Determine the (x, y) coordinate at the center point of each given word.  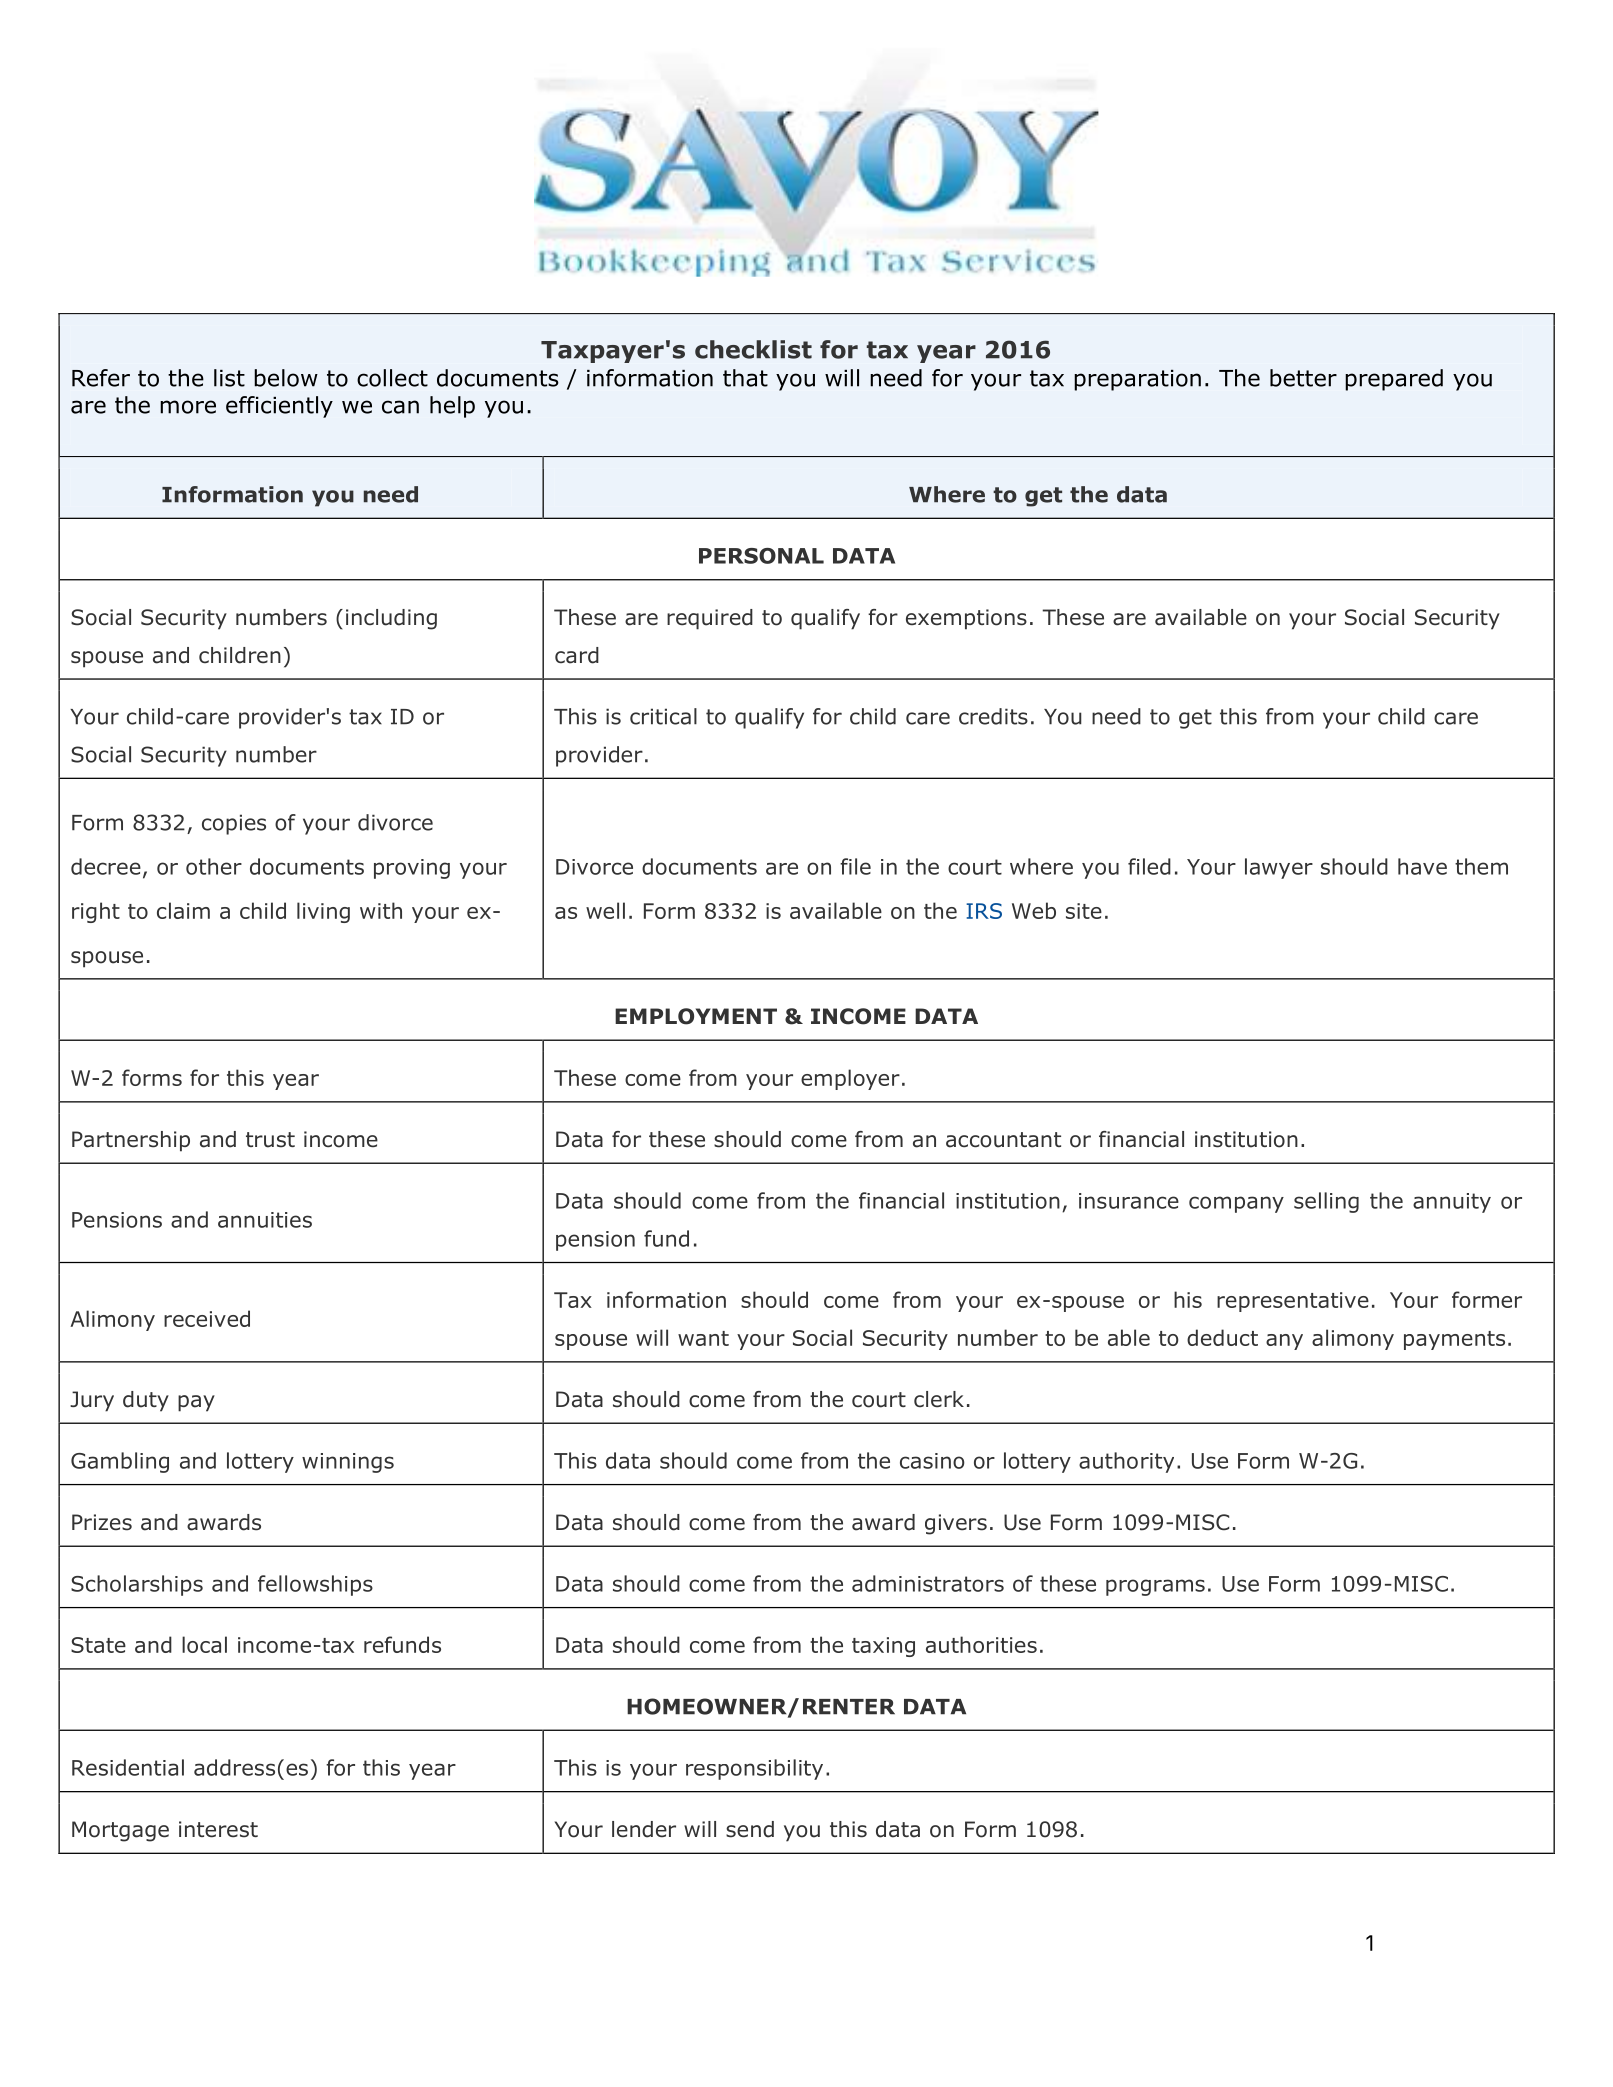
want (703, 1338)
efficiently (279, 407)
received (207, 1318)
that (745, 378)
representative (1293, 1302)
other (214, 866)
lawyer (1279, 868)
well (605, 910)
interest (218, 1829)
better (1303, 378)
